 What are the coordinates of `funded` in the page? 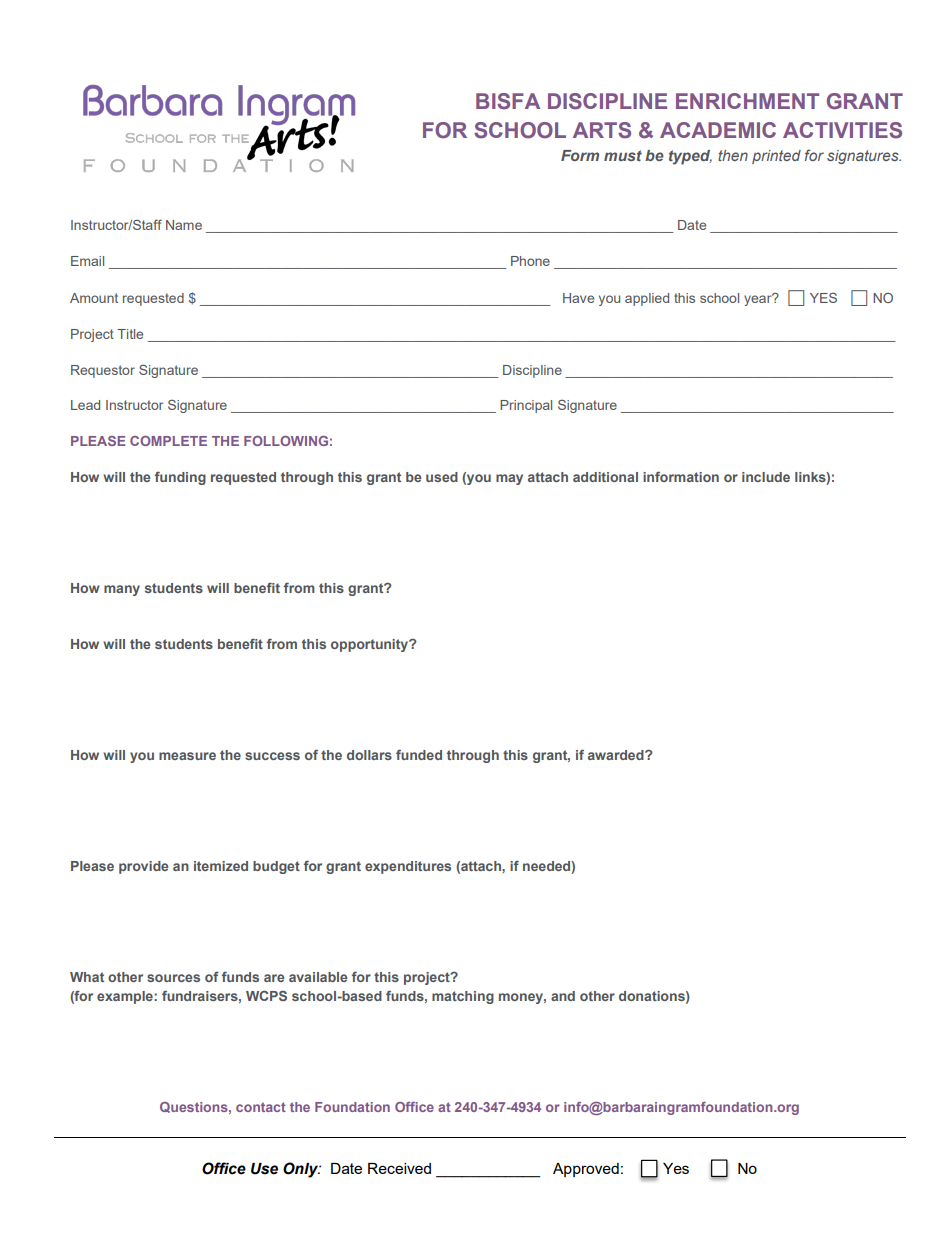 It's located at (419, 754).
